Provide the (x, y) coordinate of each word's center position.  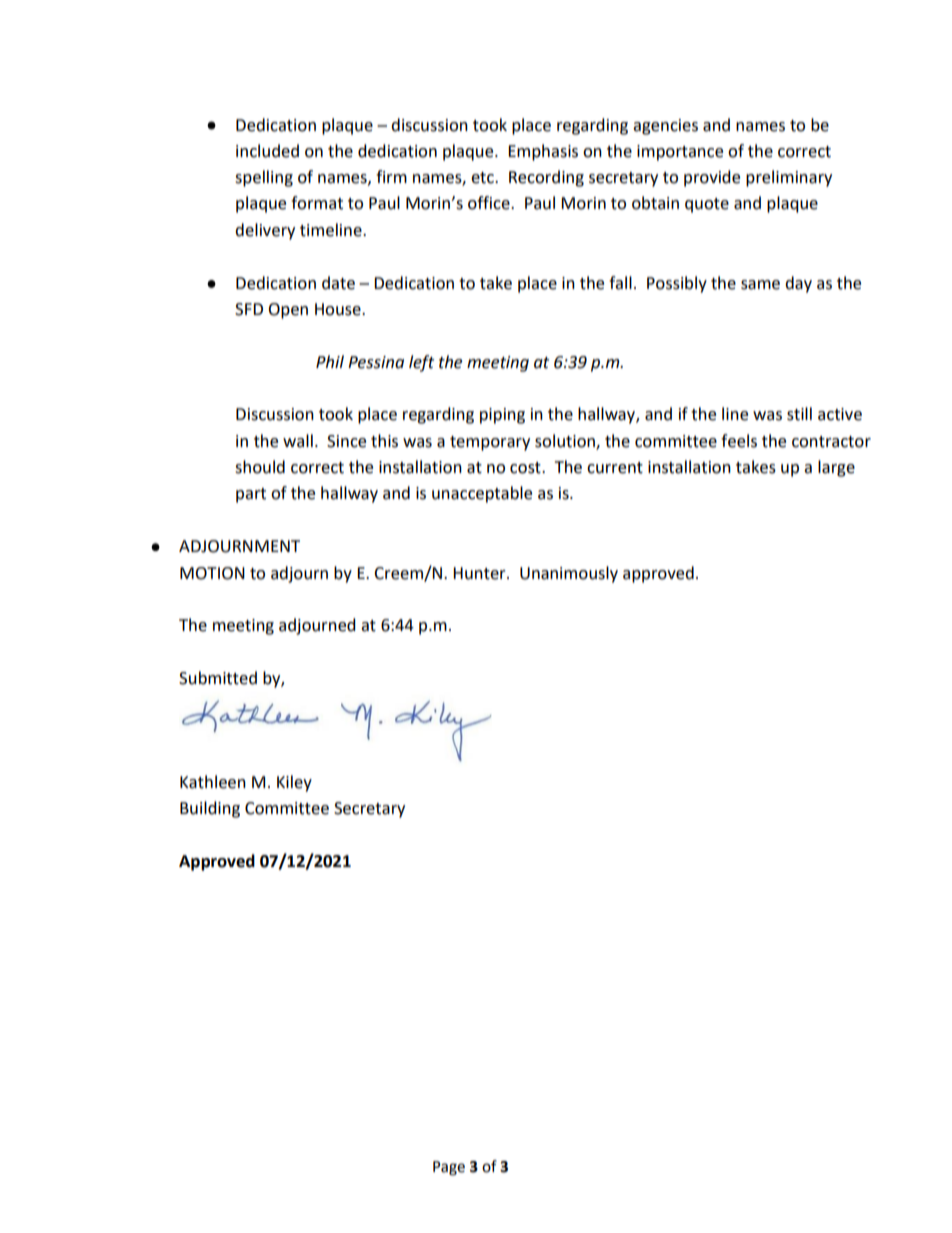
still (799, 414)
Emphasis (543, 152)
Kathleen (213, 782)
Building (210, 809)
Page (449, 1168)
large (836, 468)
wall (298, 441)
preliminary (789, 178)
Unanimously (569, 574)
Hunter (480, 573)
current (615, 468)
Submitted (218, 678)
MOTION (212, 573)
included (267, 151)
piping (502, 416)
